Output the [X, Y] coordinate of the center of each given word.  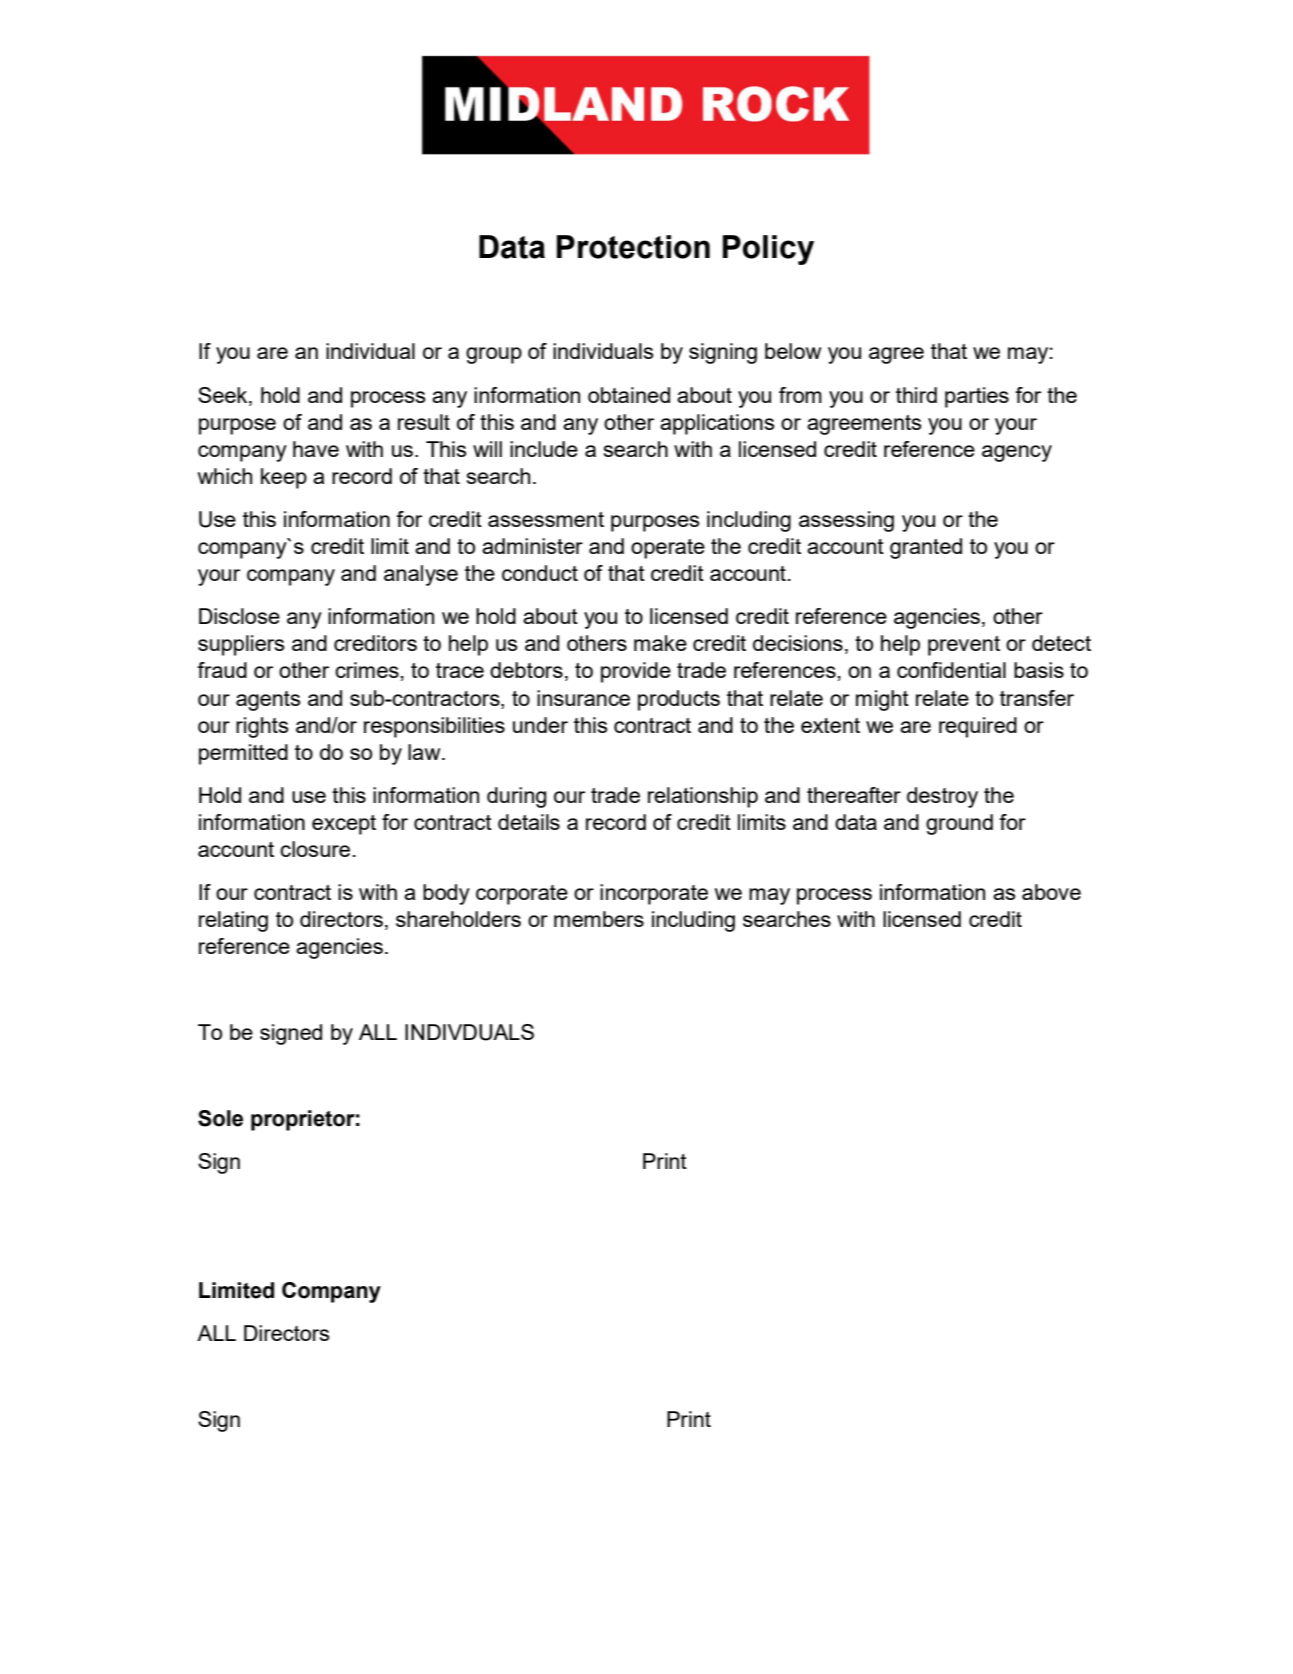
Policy [768, 250]
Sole [220, 1118]
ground [959, 824]
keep [284, 478]
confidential [951, 670]
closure [315, 849]
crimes [367, 670]
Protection [633, 247]
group [494, 355]
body [446, 894]
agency [1017, 453]
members [599, 919]
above [1051, 892]
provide [636, 672]
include [544, 449]
